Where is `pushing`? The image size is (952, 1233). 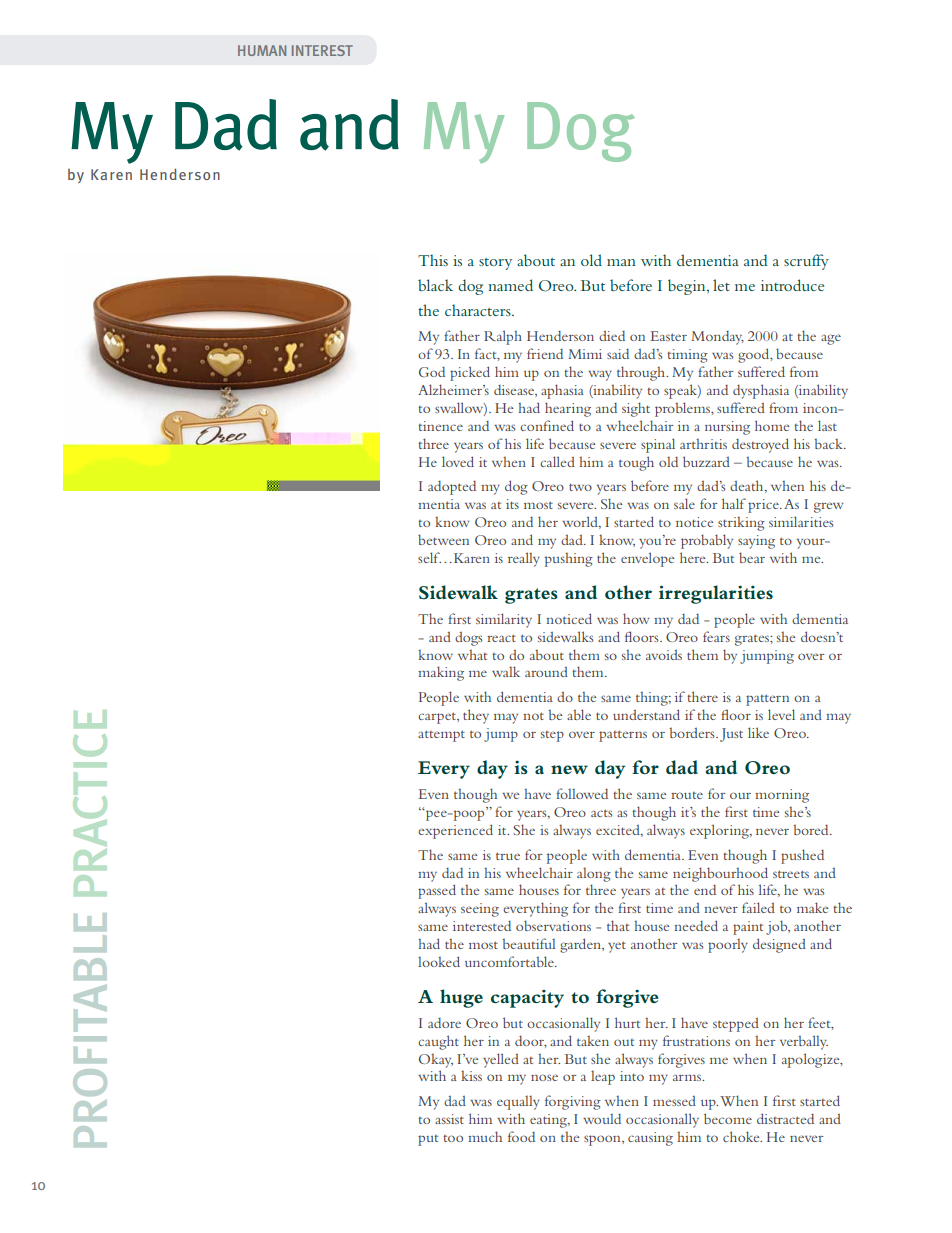
pushing is located at coordinates (569, 560).
